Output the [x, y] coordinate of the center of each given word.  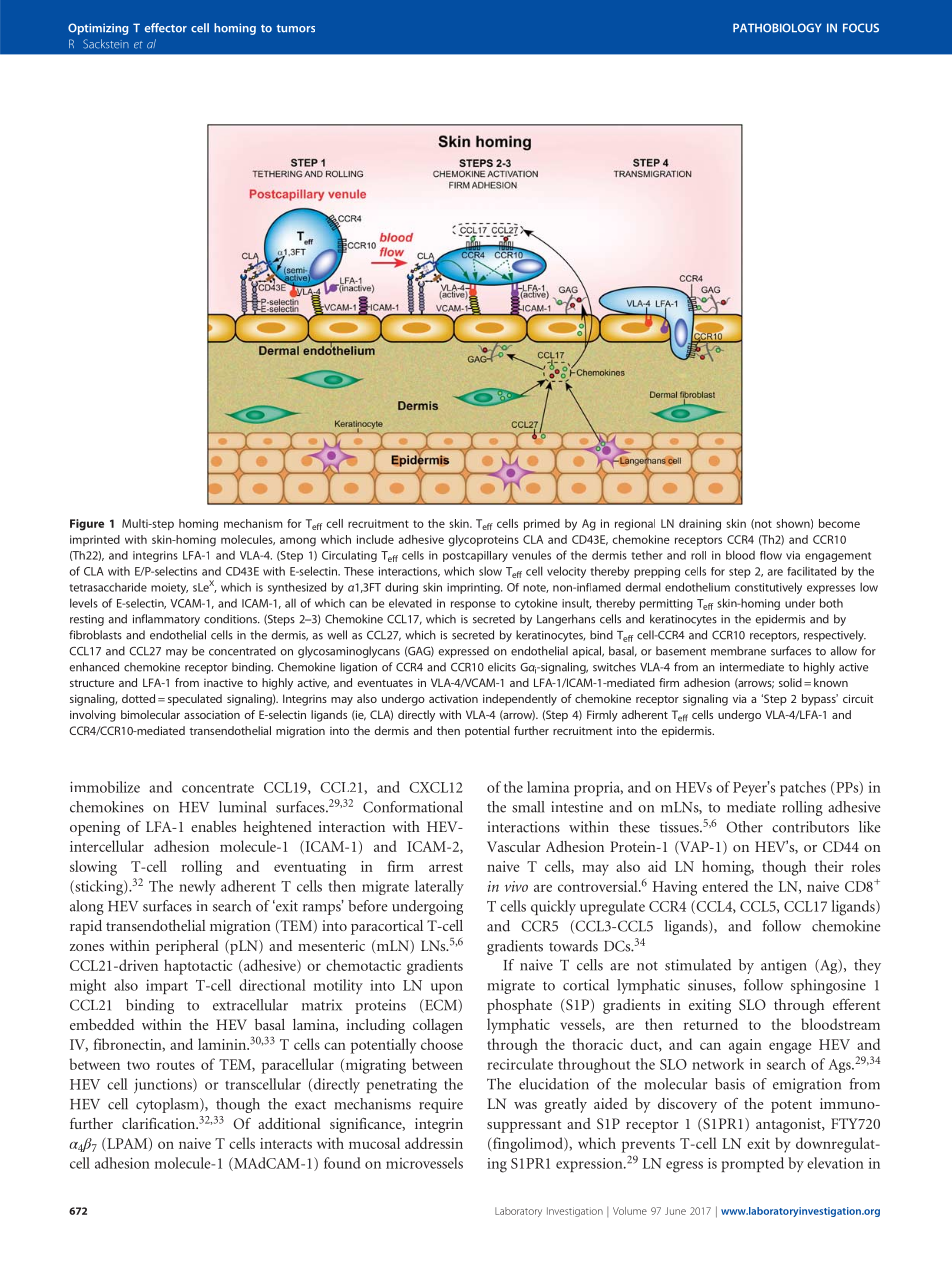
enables [213, 826]
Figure [87, 525]
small [528, 807]
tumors [296, 28]
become [839, 523]
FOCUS [861, 28]
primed [542, 524]
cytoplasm [168, 1105]
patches [803, 788]
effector [166, 28]
